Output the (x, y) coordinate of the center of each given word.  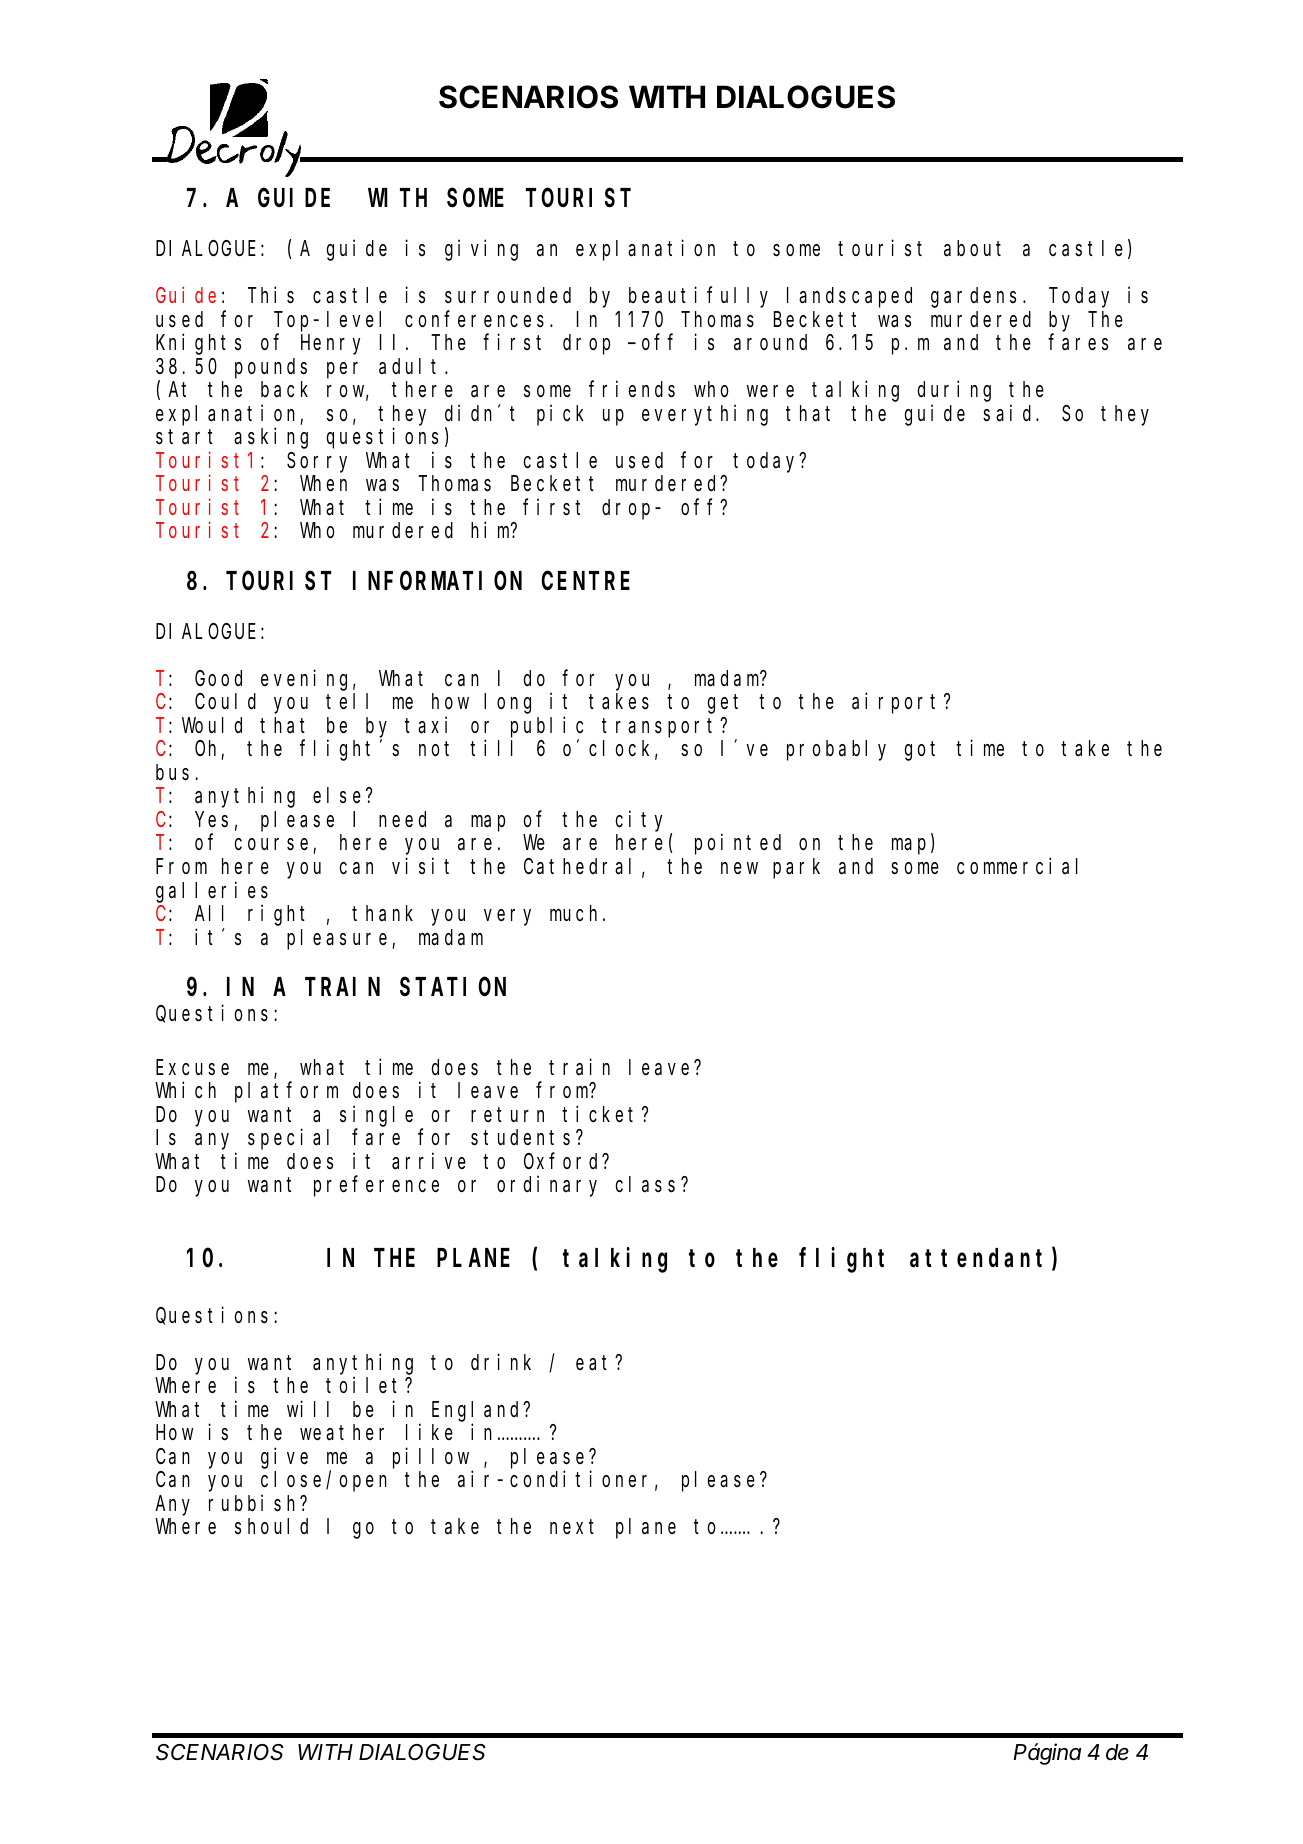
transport (661, 728)
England (478, 1411)
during (954, 391)
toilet (366, 1385)
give (284, 1458)
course (274, 846)
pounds (271, 368)
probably (836, 751)
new (739, 868)
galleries (212, 892)
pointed (738, 844)
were (770, 391)
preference (376, 1187)
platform (286, 1093)
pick (560, 415)
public (547, 727)
